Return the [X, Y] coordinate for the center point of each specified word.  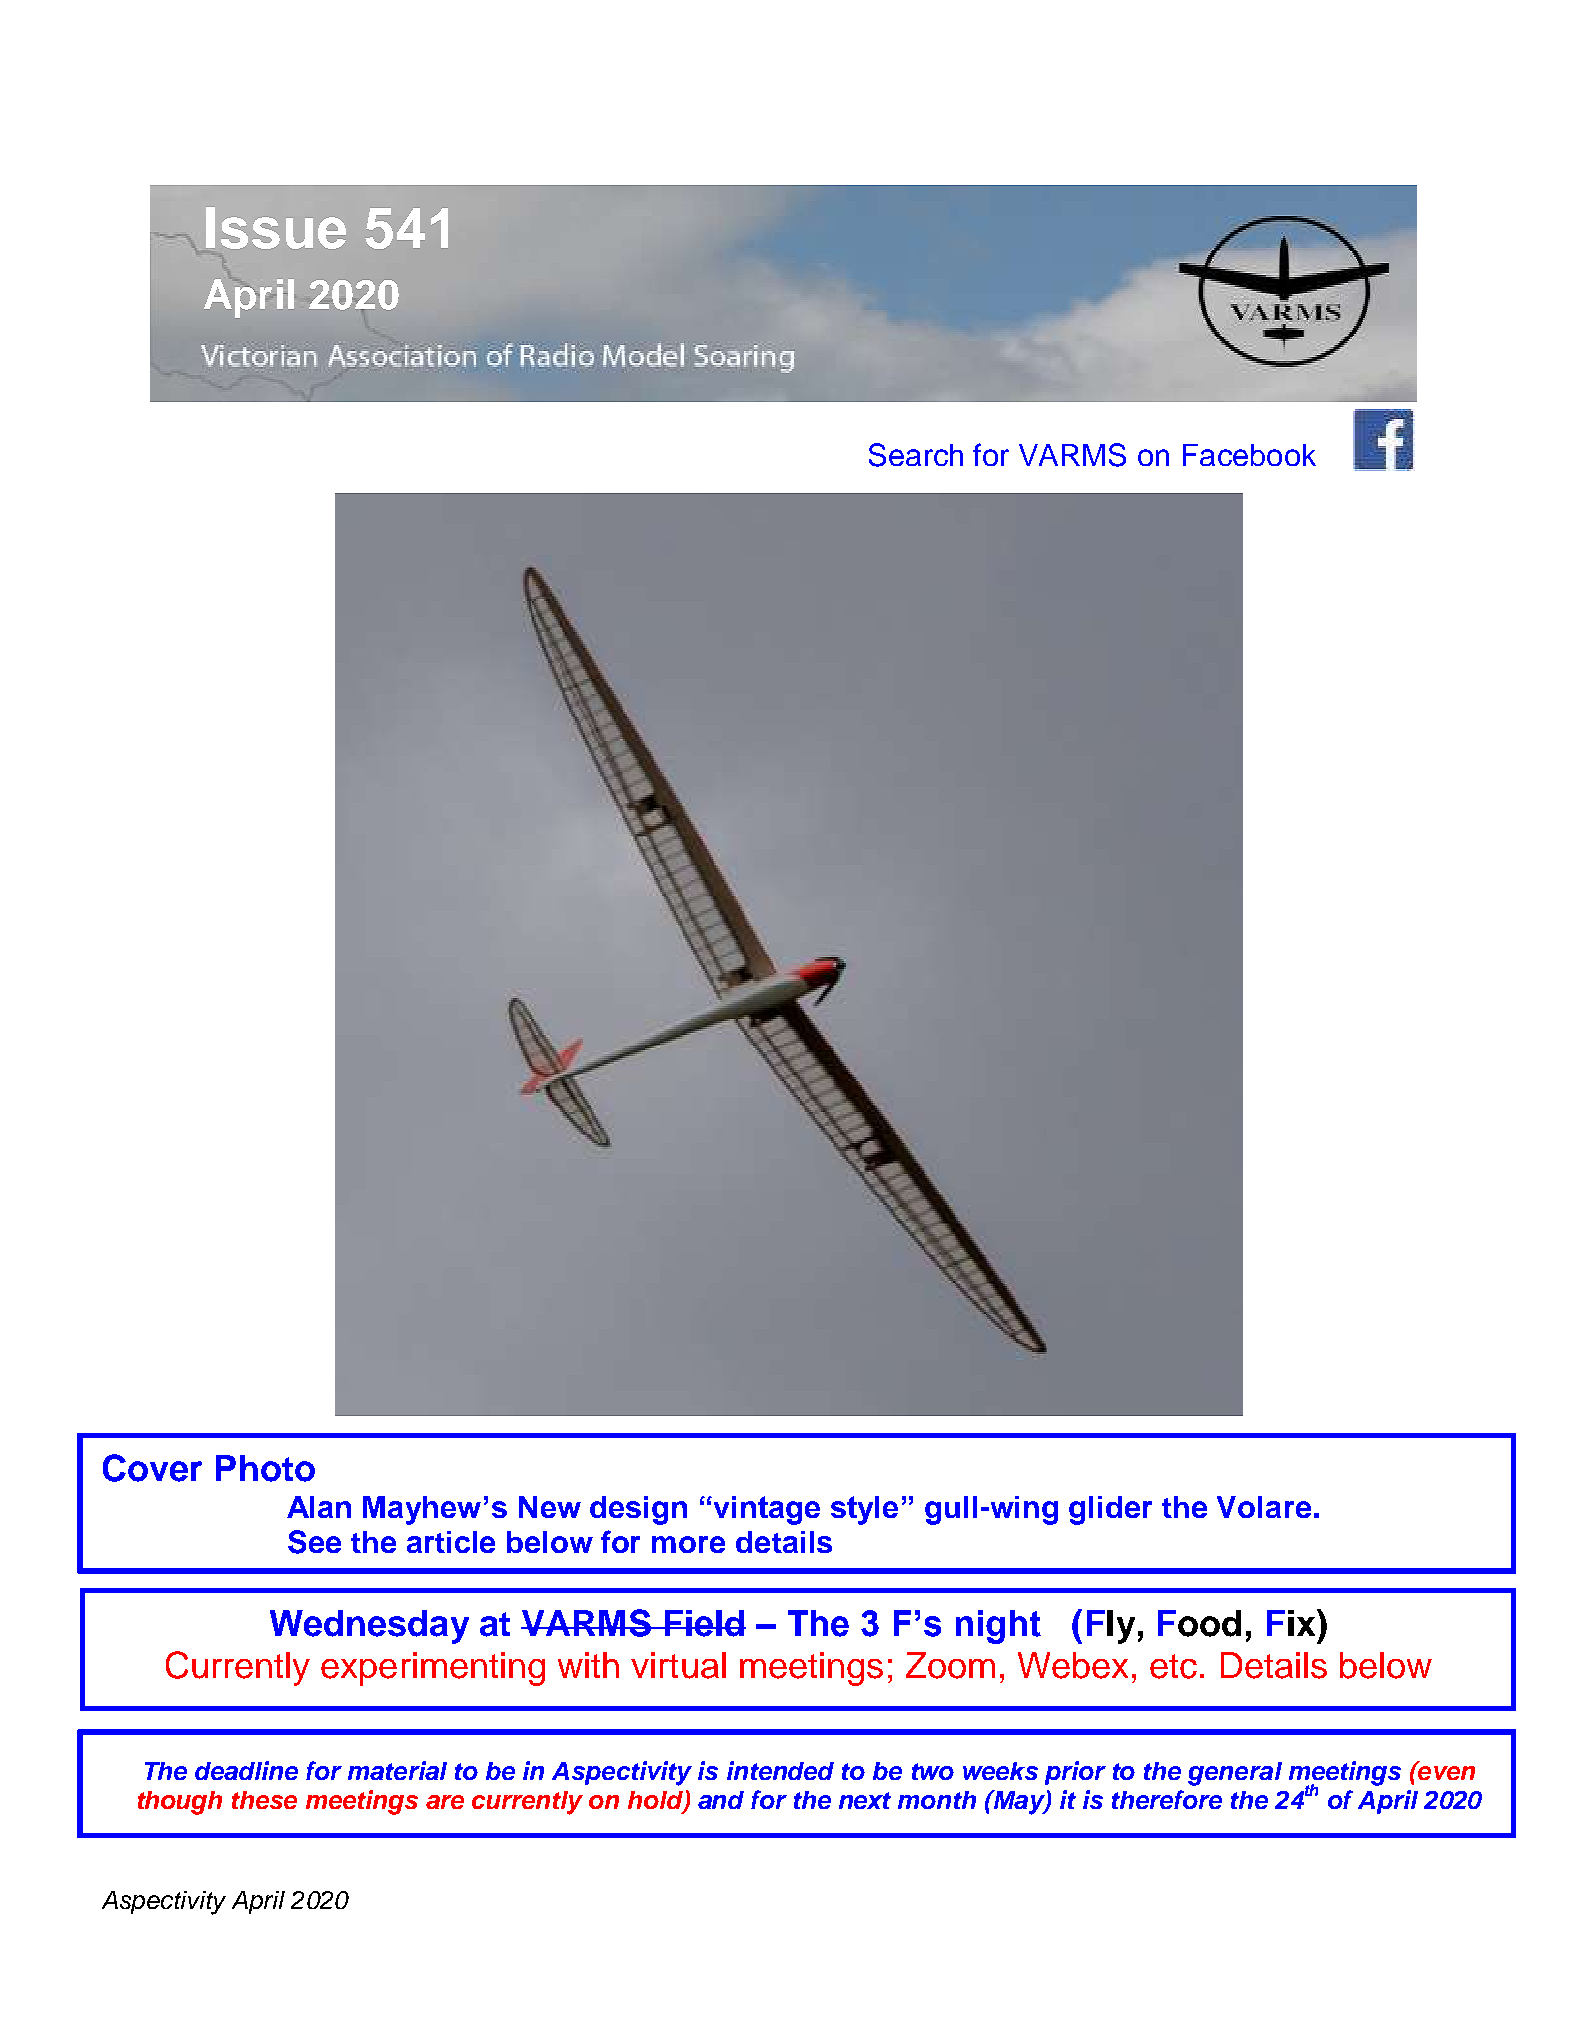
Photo [265, 1468]
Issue [276, 228]
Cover [152, 1468]
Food [1199, 1623]
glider [1110, 1510]
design [638, 1510]
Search [916, 455]
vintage [765, 1510]
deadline [246, 1770]
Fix [1292, 1622]
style [864, 1510]
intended [780, 1770]
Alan [319, 1507]
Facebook [1249, 455]
